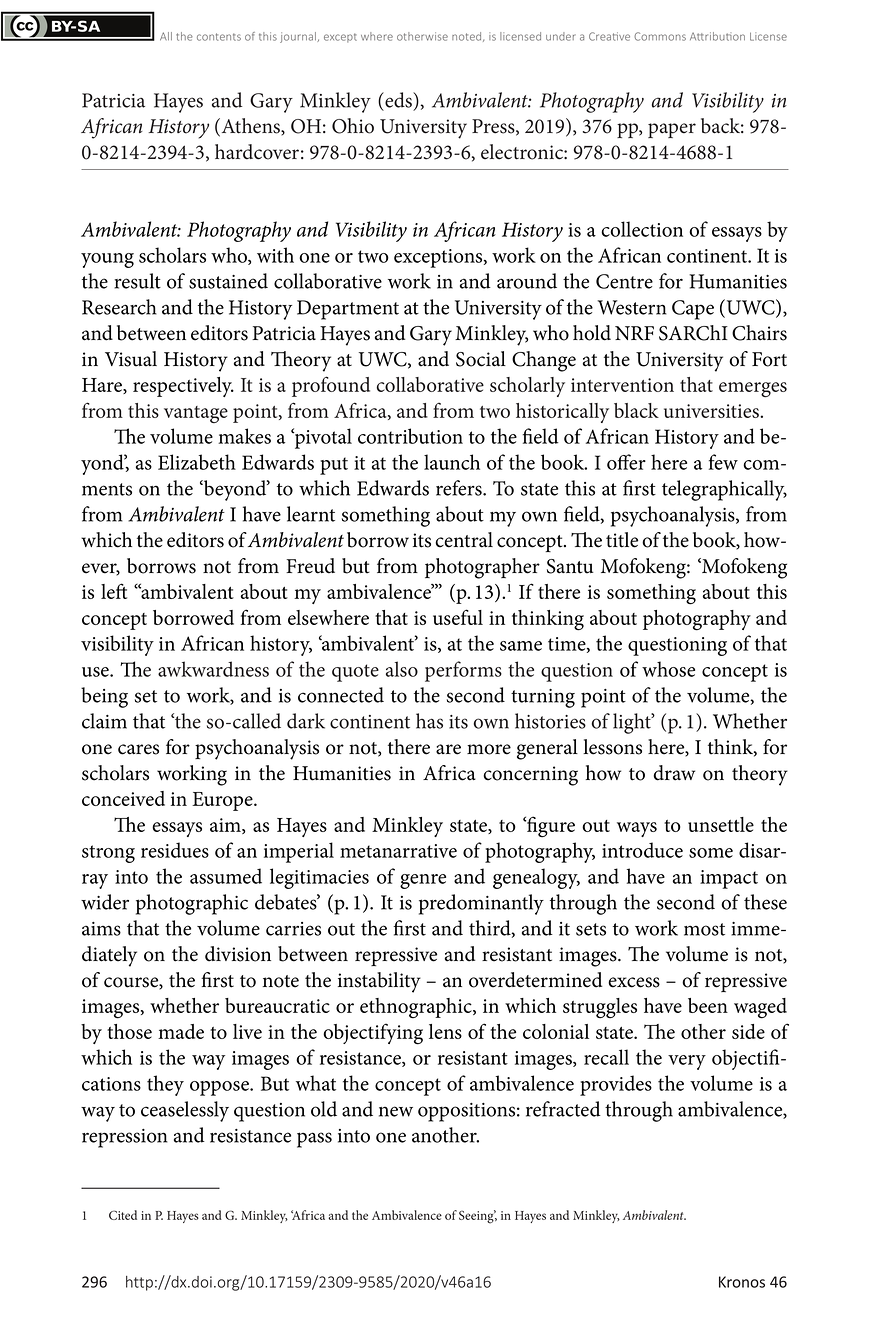 This screenshot has width=896, height=1331. I want to click on Cited, so click(123, 1215).
